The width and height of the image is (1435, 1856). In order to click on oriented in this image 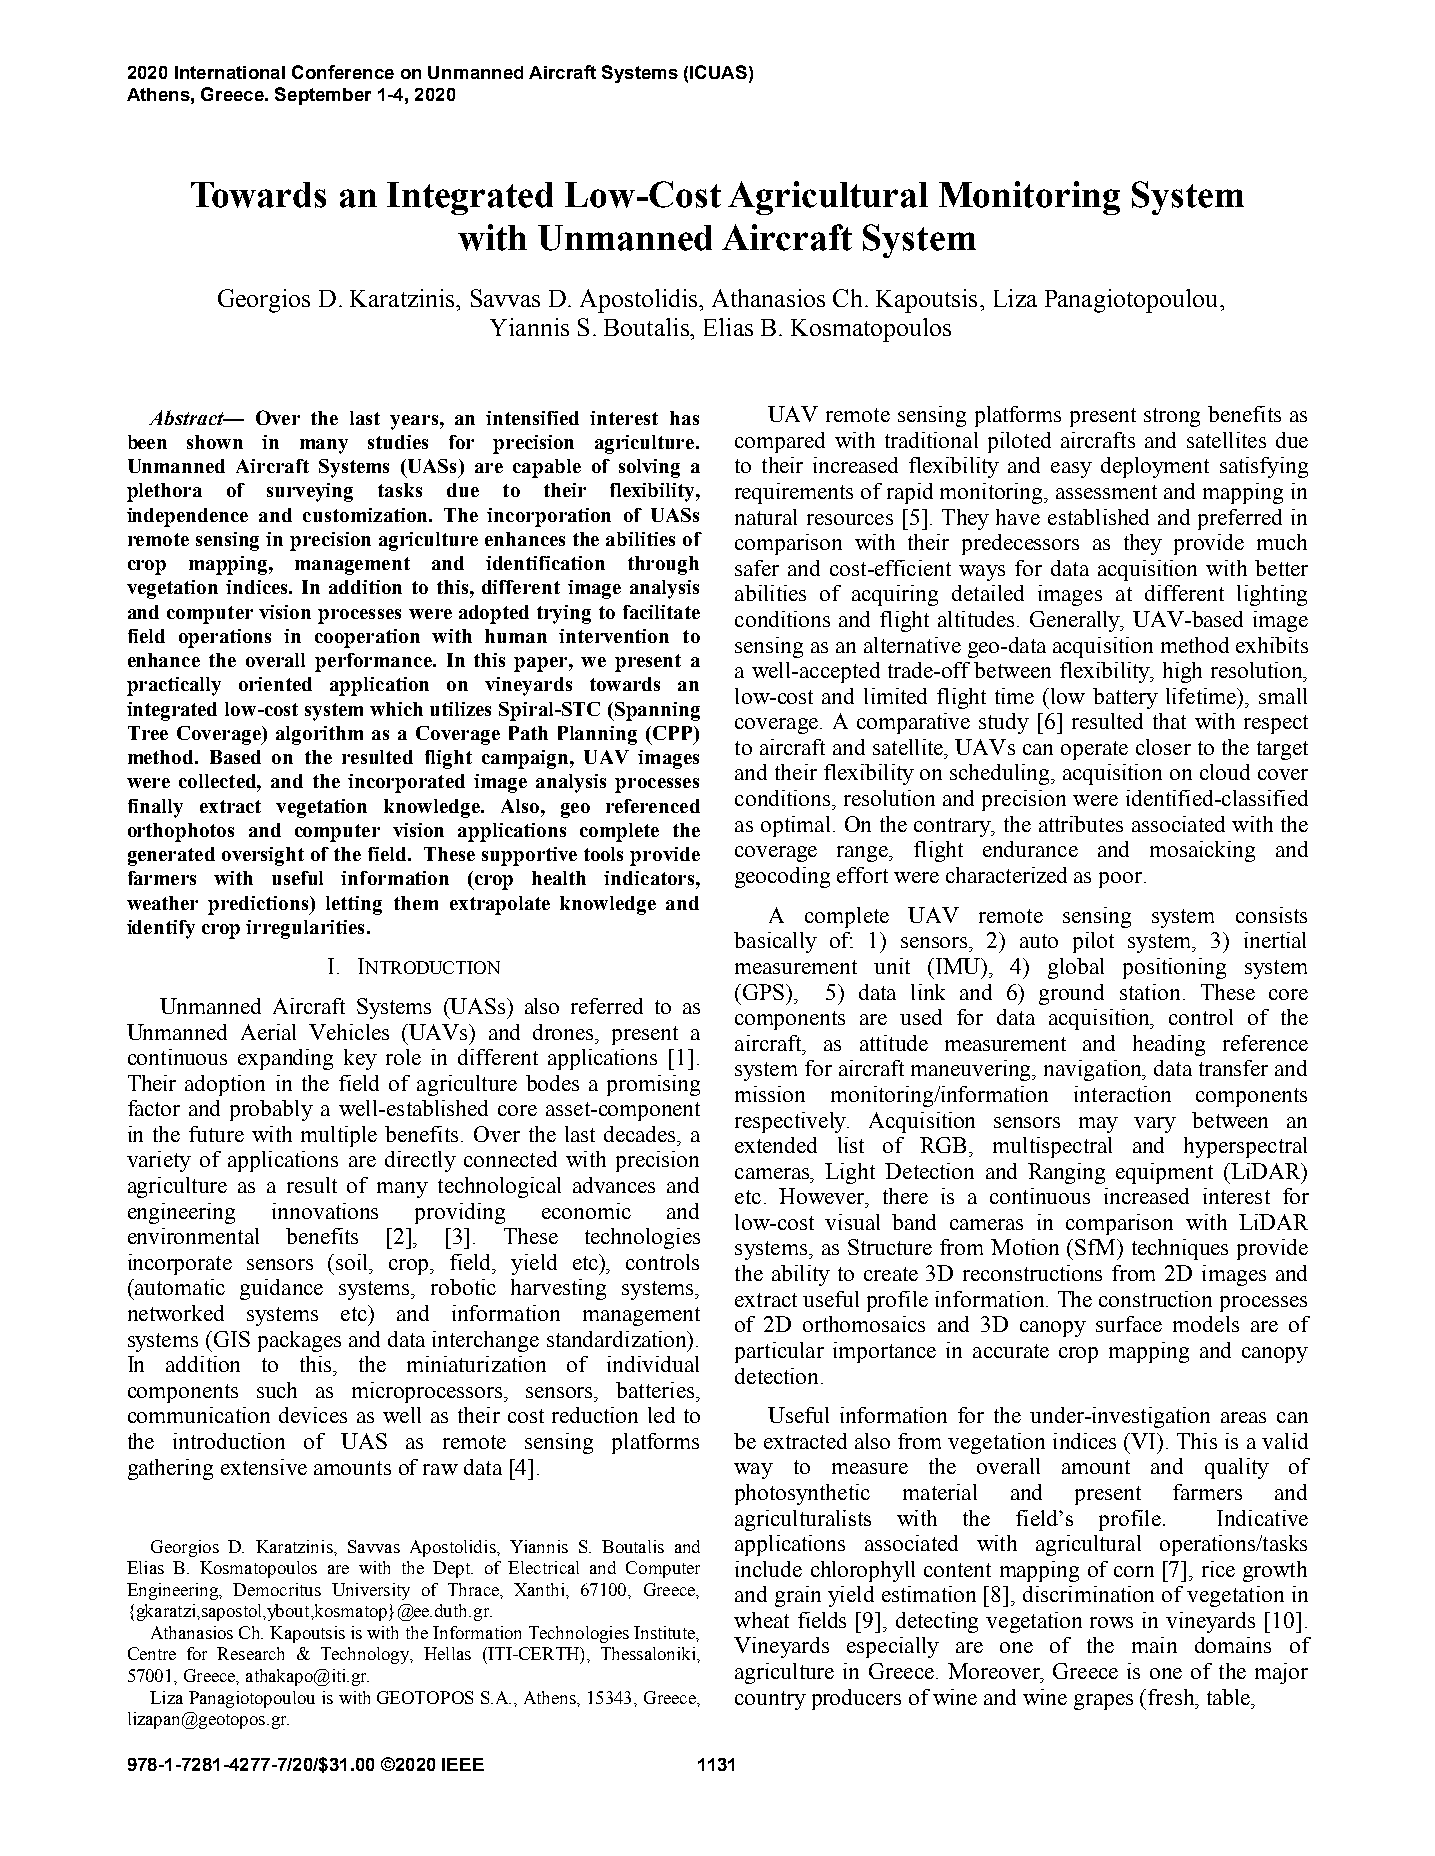, I will do `click(275, 684)`.
